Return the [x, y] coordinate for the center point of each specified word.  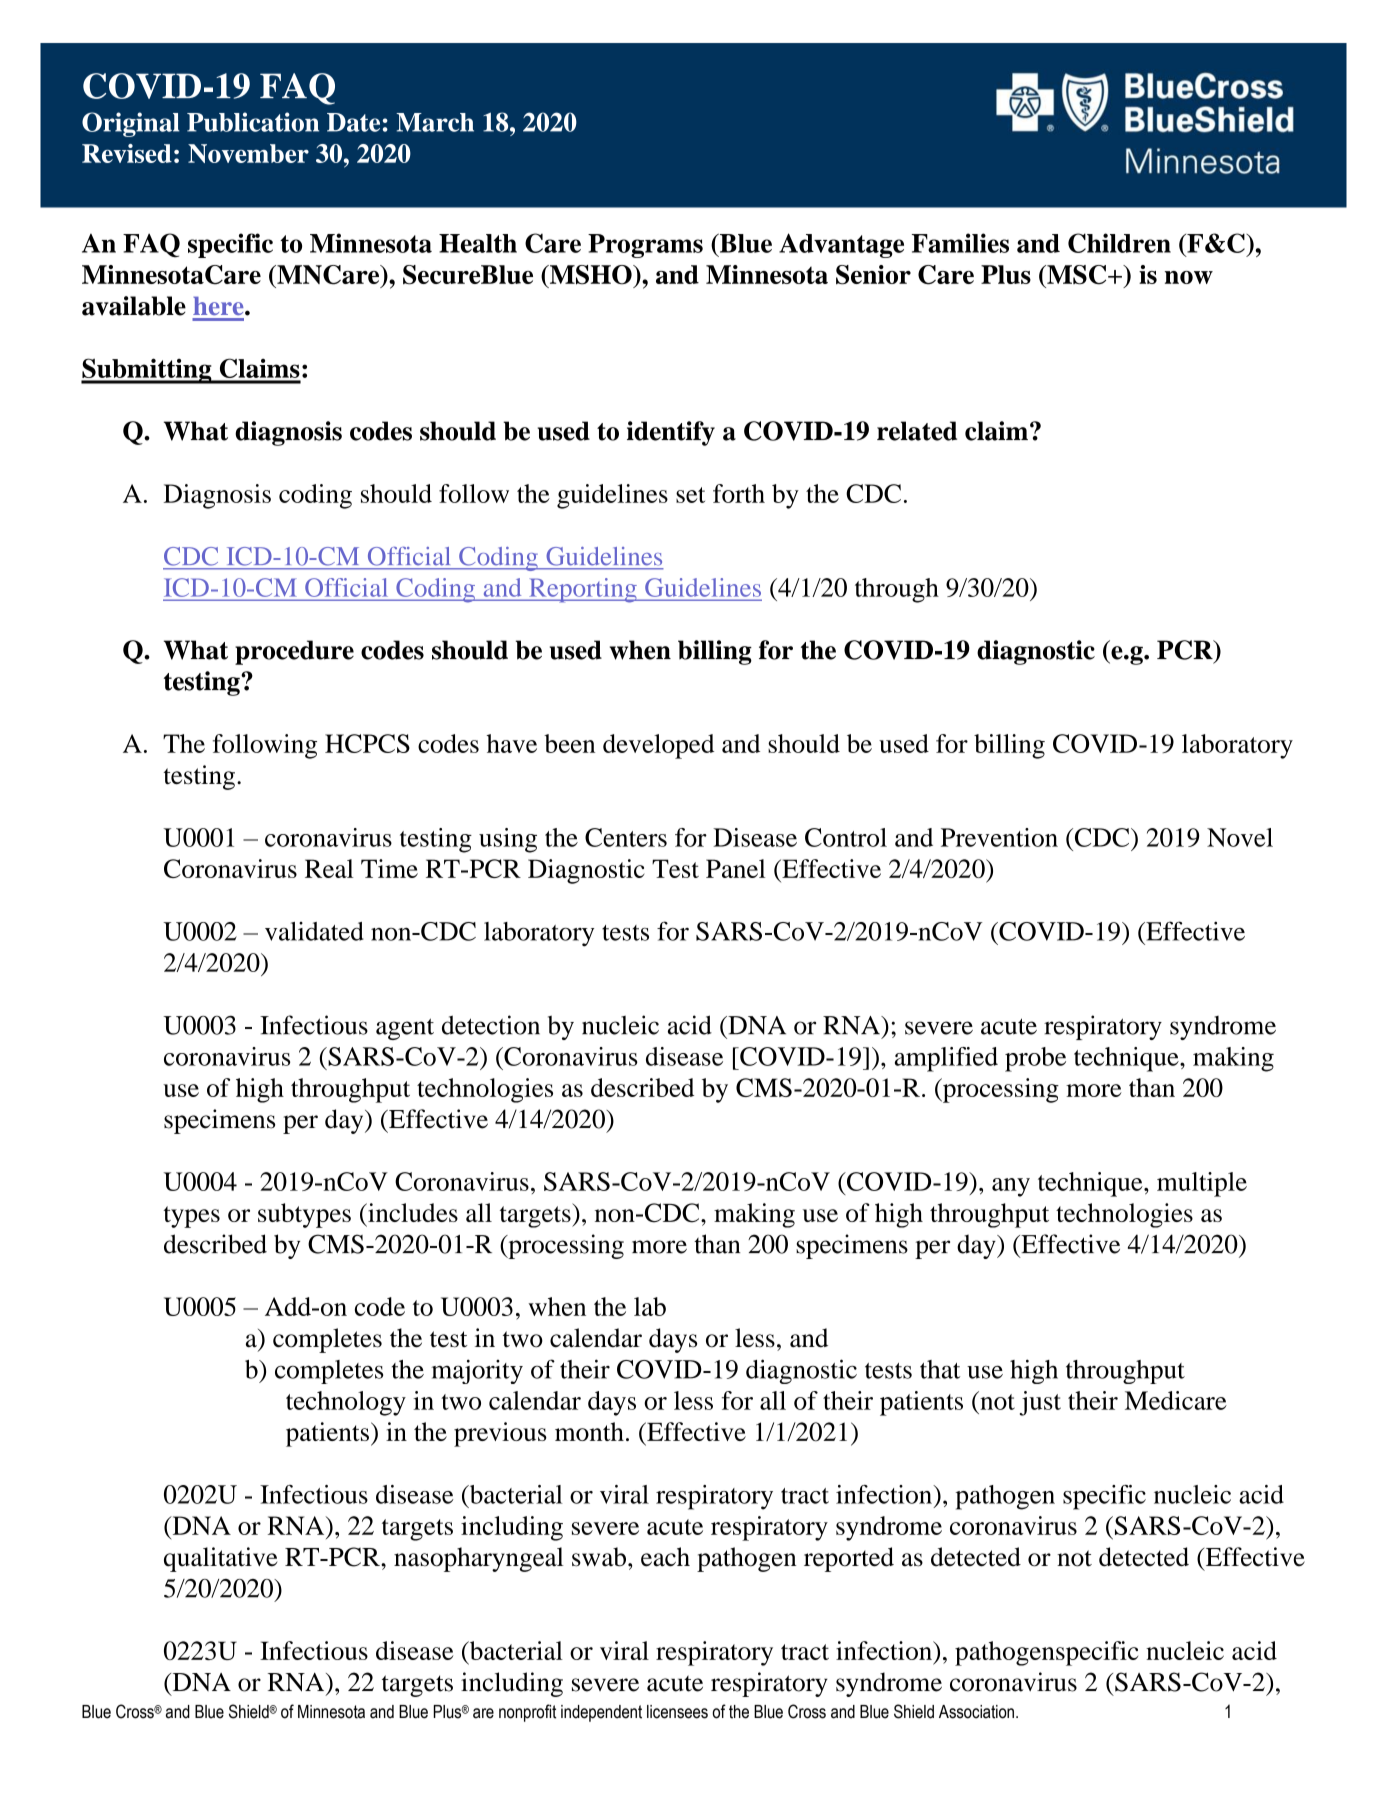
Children [1119, 243]
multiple [1202, 1184]
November [248, 153]
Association [976, 1712]
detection [491, 1025]
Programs [645, 246]
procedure [294, 652]
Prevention [999, 837]
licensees [677, 1712]
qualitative [220, 1559]
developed [658, 746]
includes [412, 1212]
